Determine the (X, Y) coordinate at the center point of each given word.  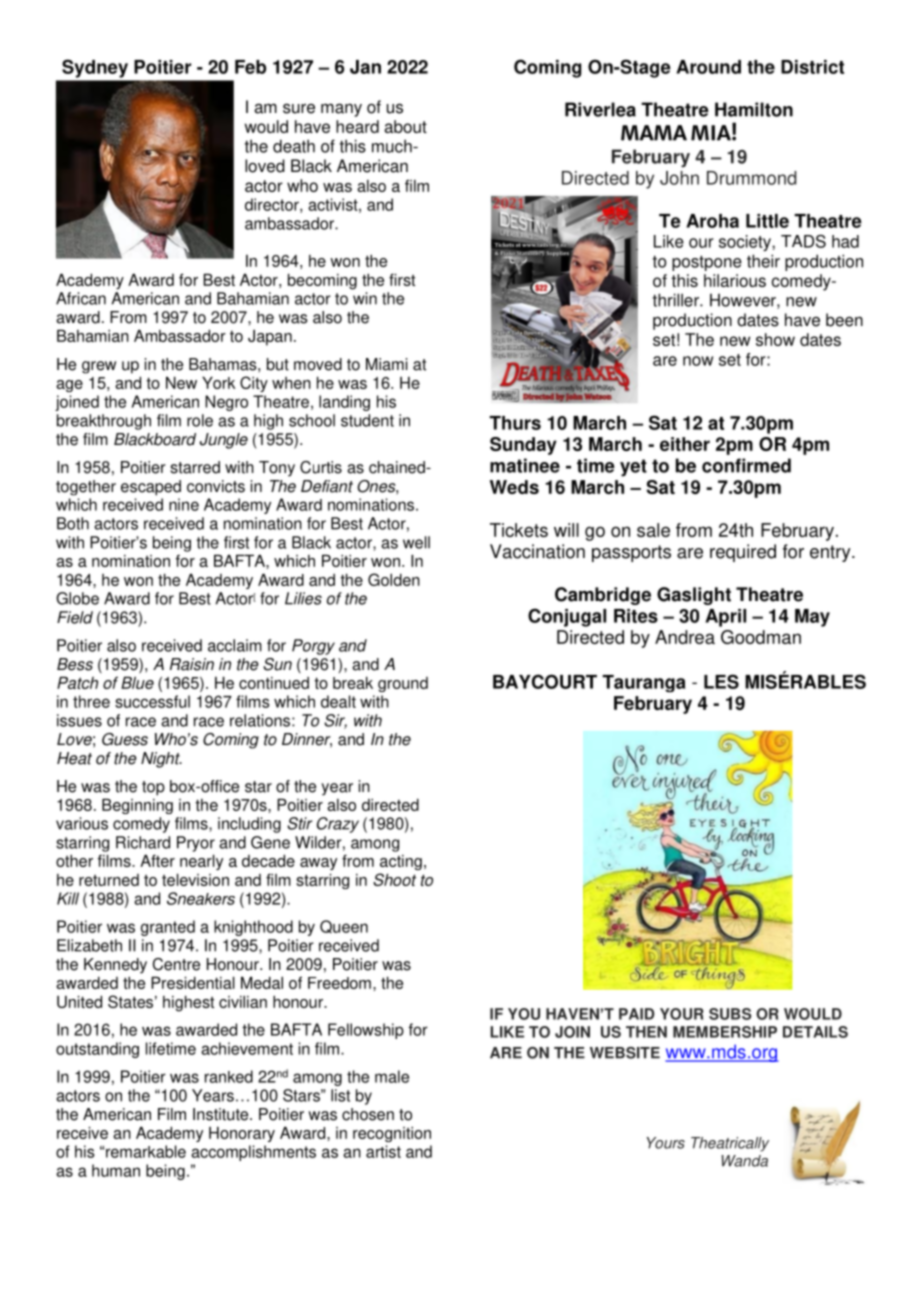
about (405, 126)
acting (401, 862)
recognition (392, 1134)
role (200, 420)
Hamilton (754, 109)
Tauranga (644, 683)
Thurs (515, 423)
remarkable (146, 1151)
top (153, 788)
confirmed (746, 465)
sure (299, 108)
